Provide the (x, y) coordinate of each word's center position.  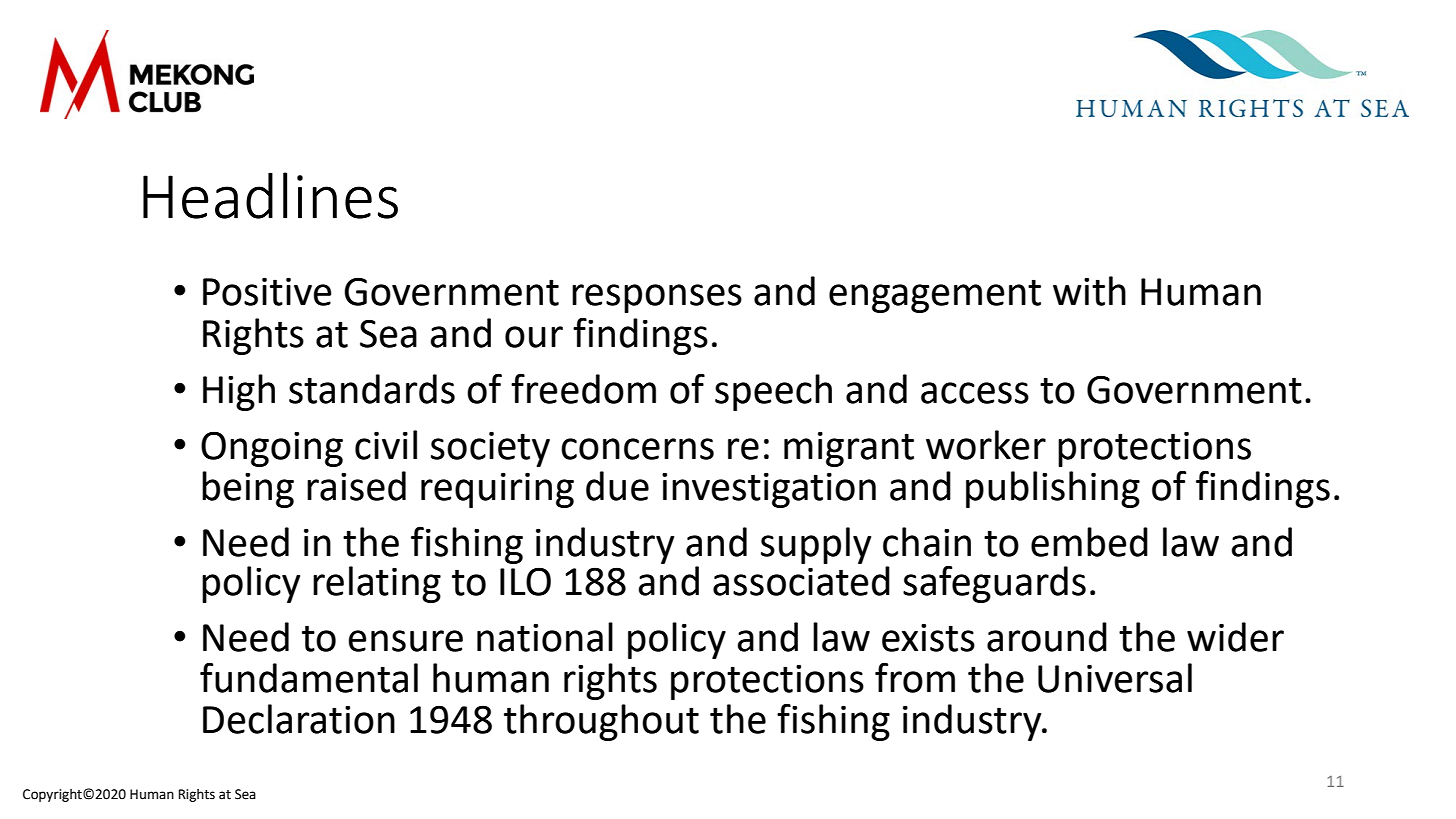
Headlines (270, 195)
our (534, 337)
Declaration (299, 719)
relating (377, 584)
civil (386, 445)
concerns (637, 449)
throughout (601, 722)
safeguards (994, 584)
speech (773, 392)
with (1089, 291)
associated (801, 581)
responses (657, 298)
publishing (1053, 489)
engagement (935, 296)
